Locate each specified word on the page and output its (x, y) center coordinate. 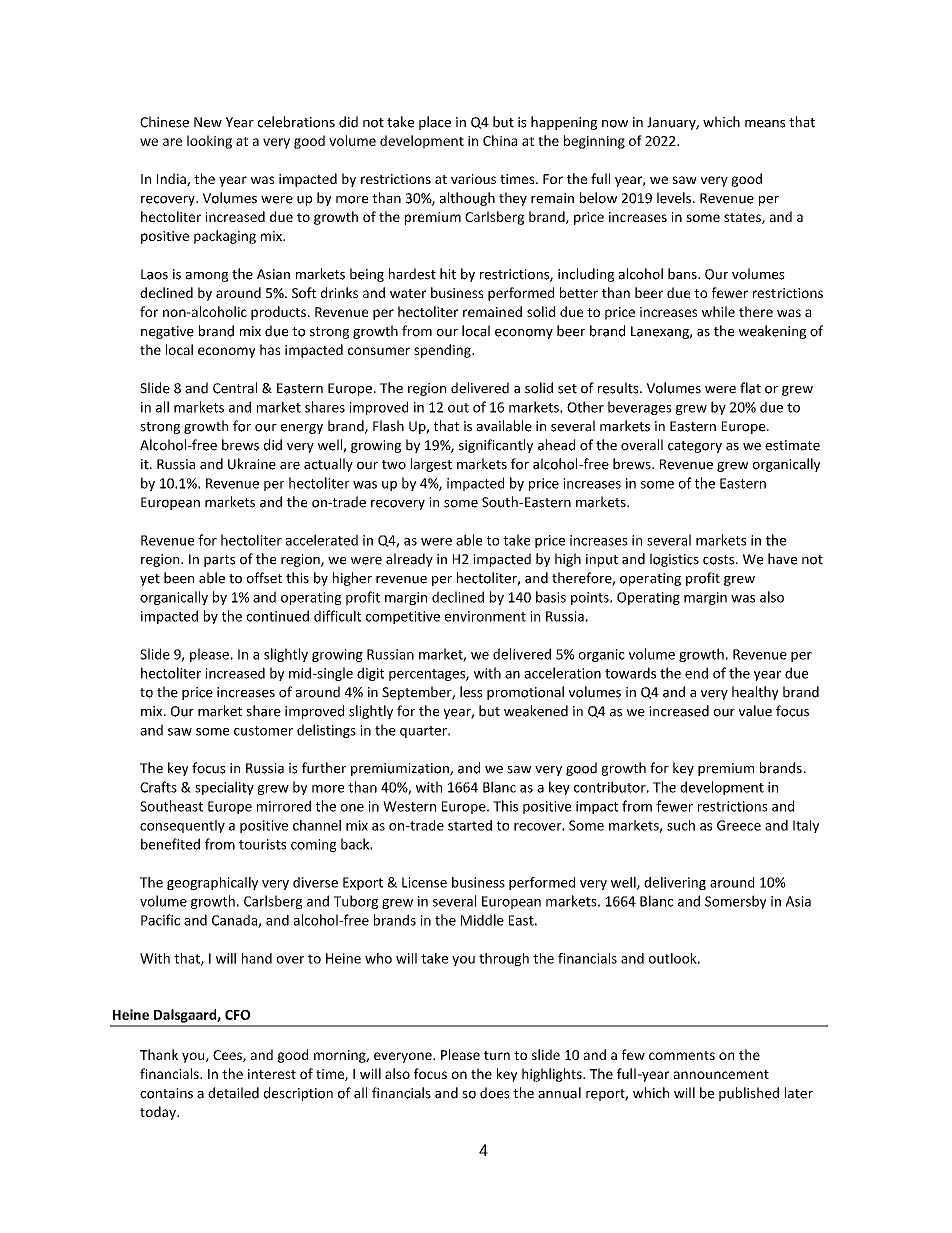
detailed (233, 1093)
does (495, 1093)
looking (209, 142)
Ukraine (252, 464)
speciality (224, 788)
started (470, 825)
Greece (739, 825)
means (765, 124)
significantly (496, 446)
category (695, 447)
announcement (721, 1074)
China (500, 140)
